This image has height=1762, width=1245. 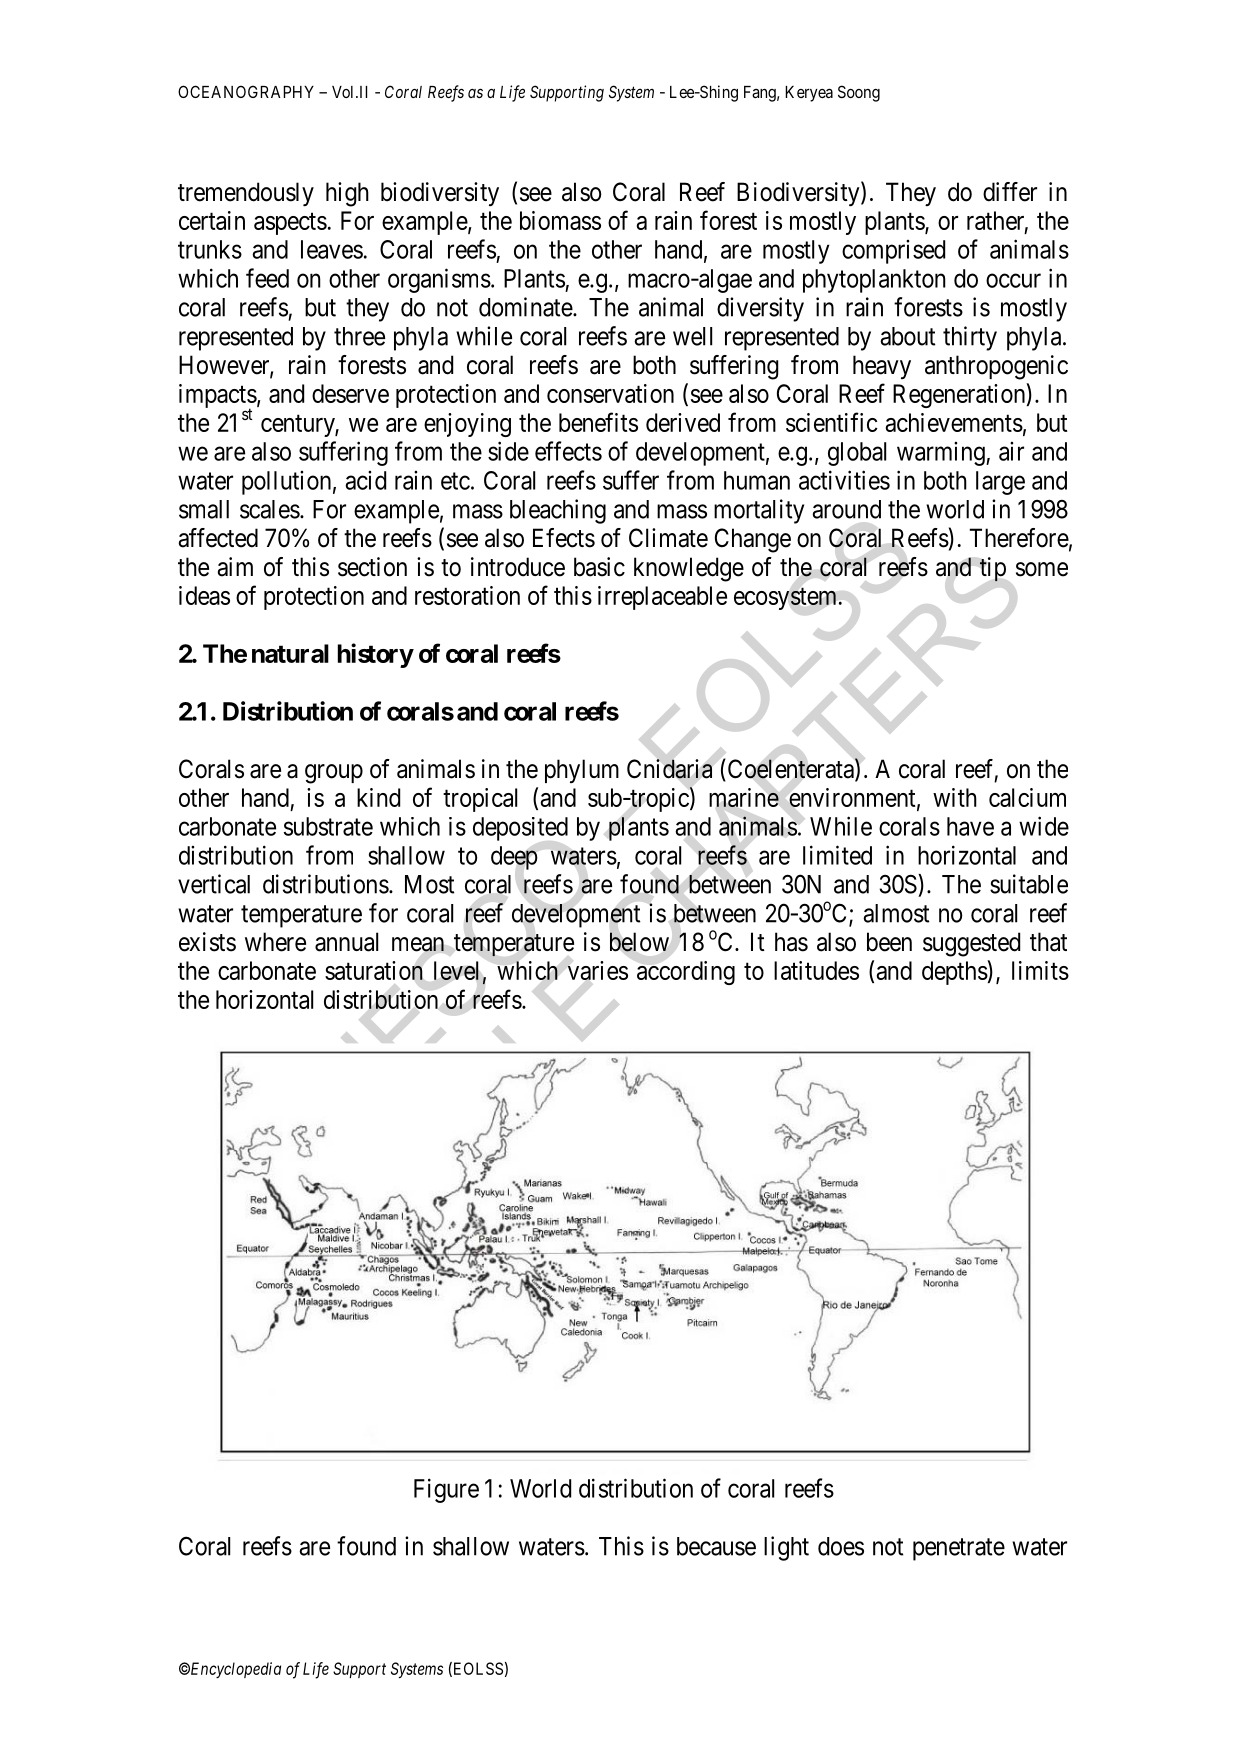 What do you see at coordinates (582, 771) in the image?
I see `phylum` at bounding box center [582, 771].
